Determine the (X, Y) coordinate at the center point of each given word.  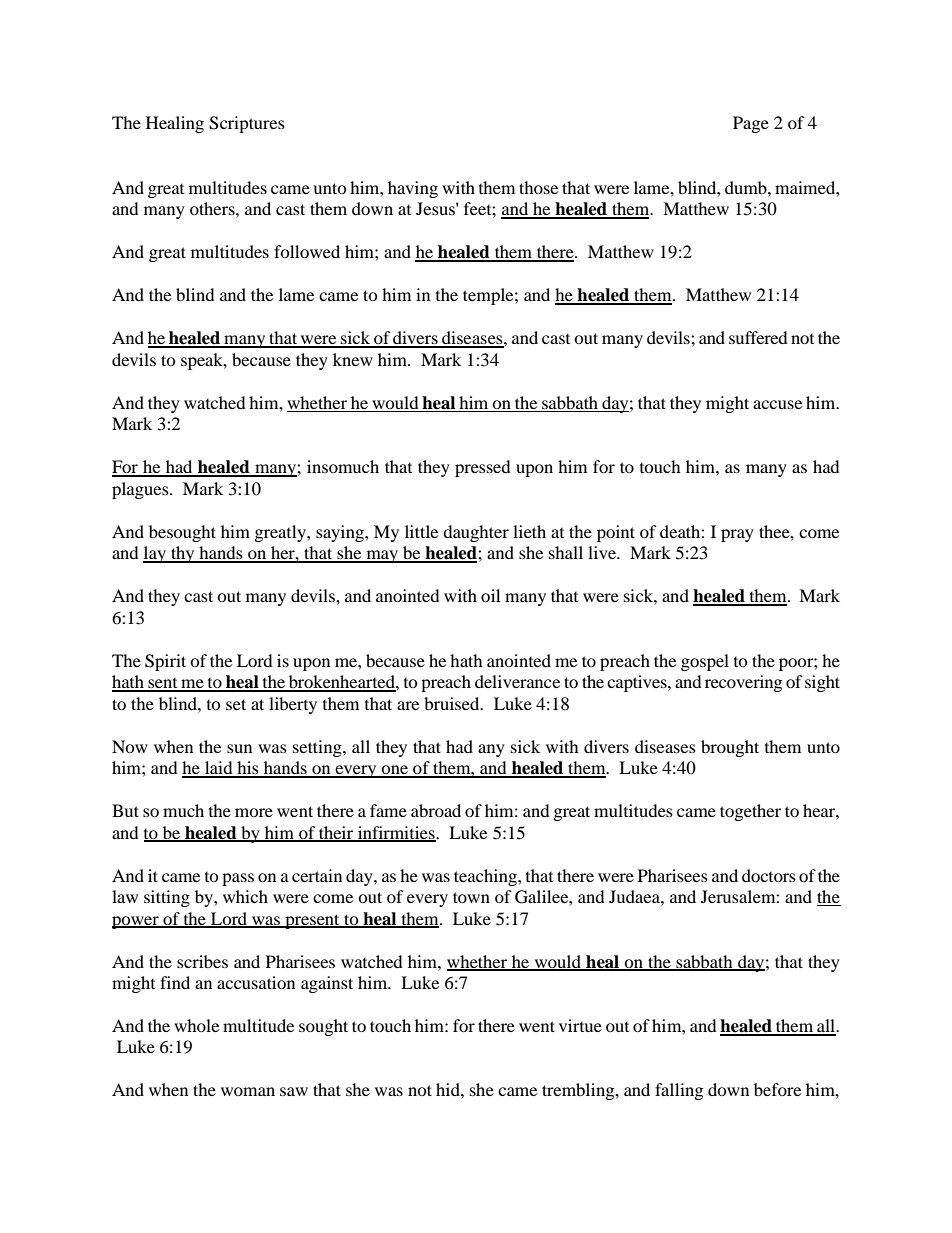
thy (183, 554)
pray (737, 535)
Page (751, 124)
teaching (486, 877)
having (413, 189)
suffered (758, 337)
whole (196, 1025)
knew (353, 359)
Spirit (165, 662)
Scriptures (247, 124)
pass (238, 879)
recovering (743, 683)
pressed (483, 468)
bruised (453, 703)
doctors (769, 875)
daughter (476, 533)
